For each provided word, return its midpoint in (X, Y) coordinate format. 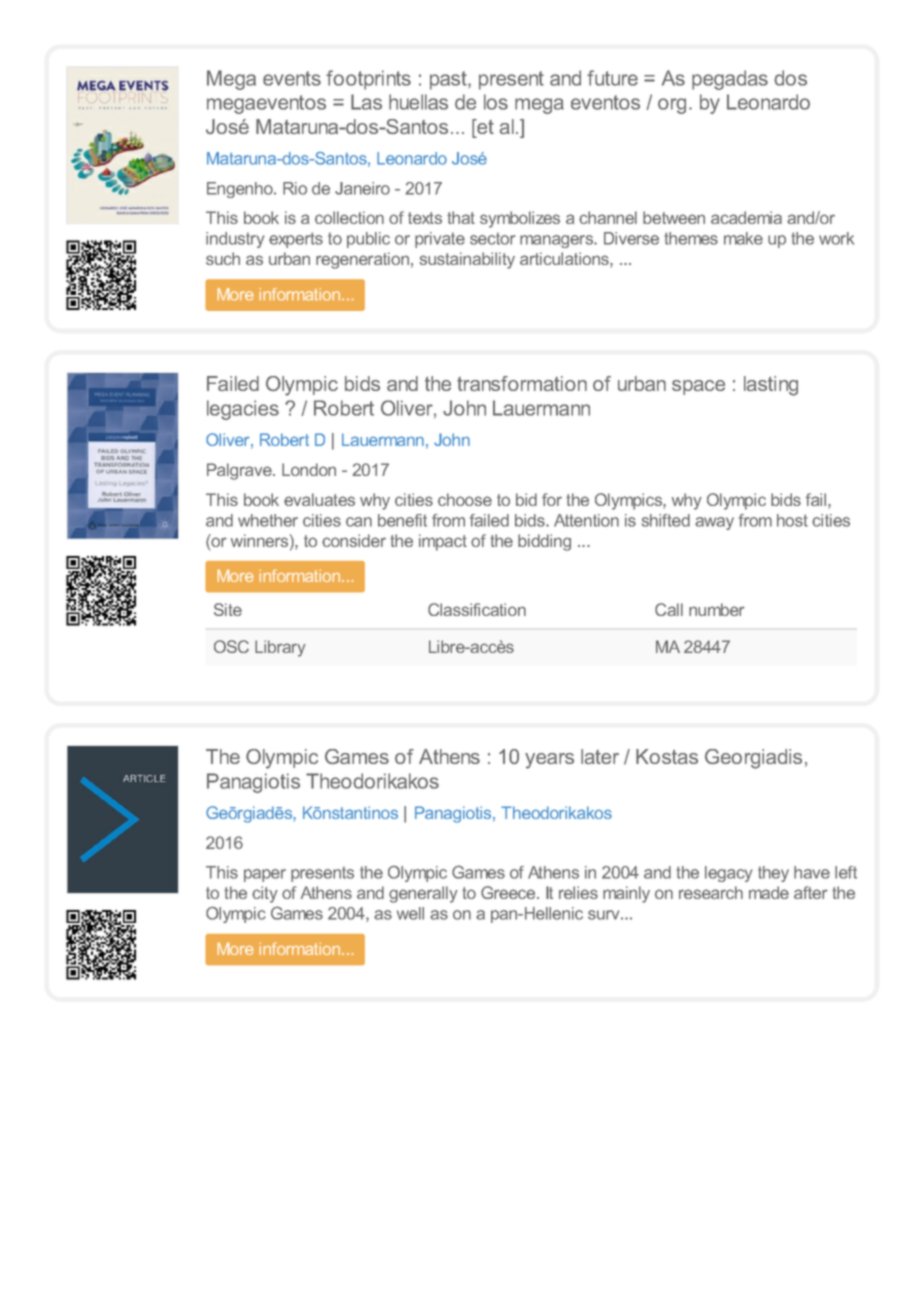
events (292, 78)
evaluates (319, 499)
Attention (586, 520)
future (612, 78)
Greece (509, 892)
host (792, 520)
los (496, 102)
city (265, 894)
